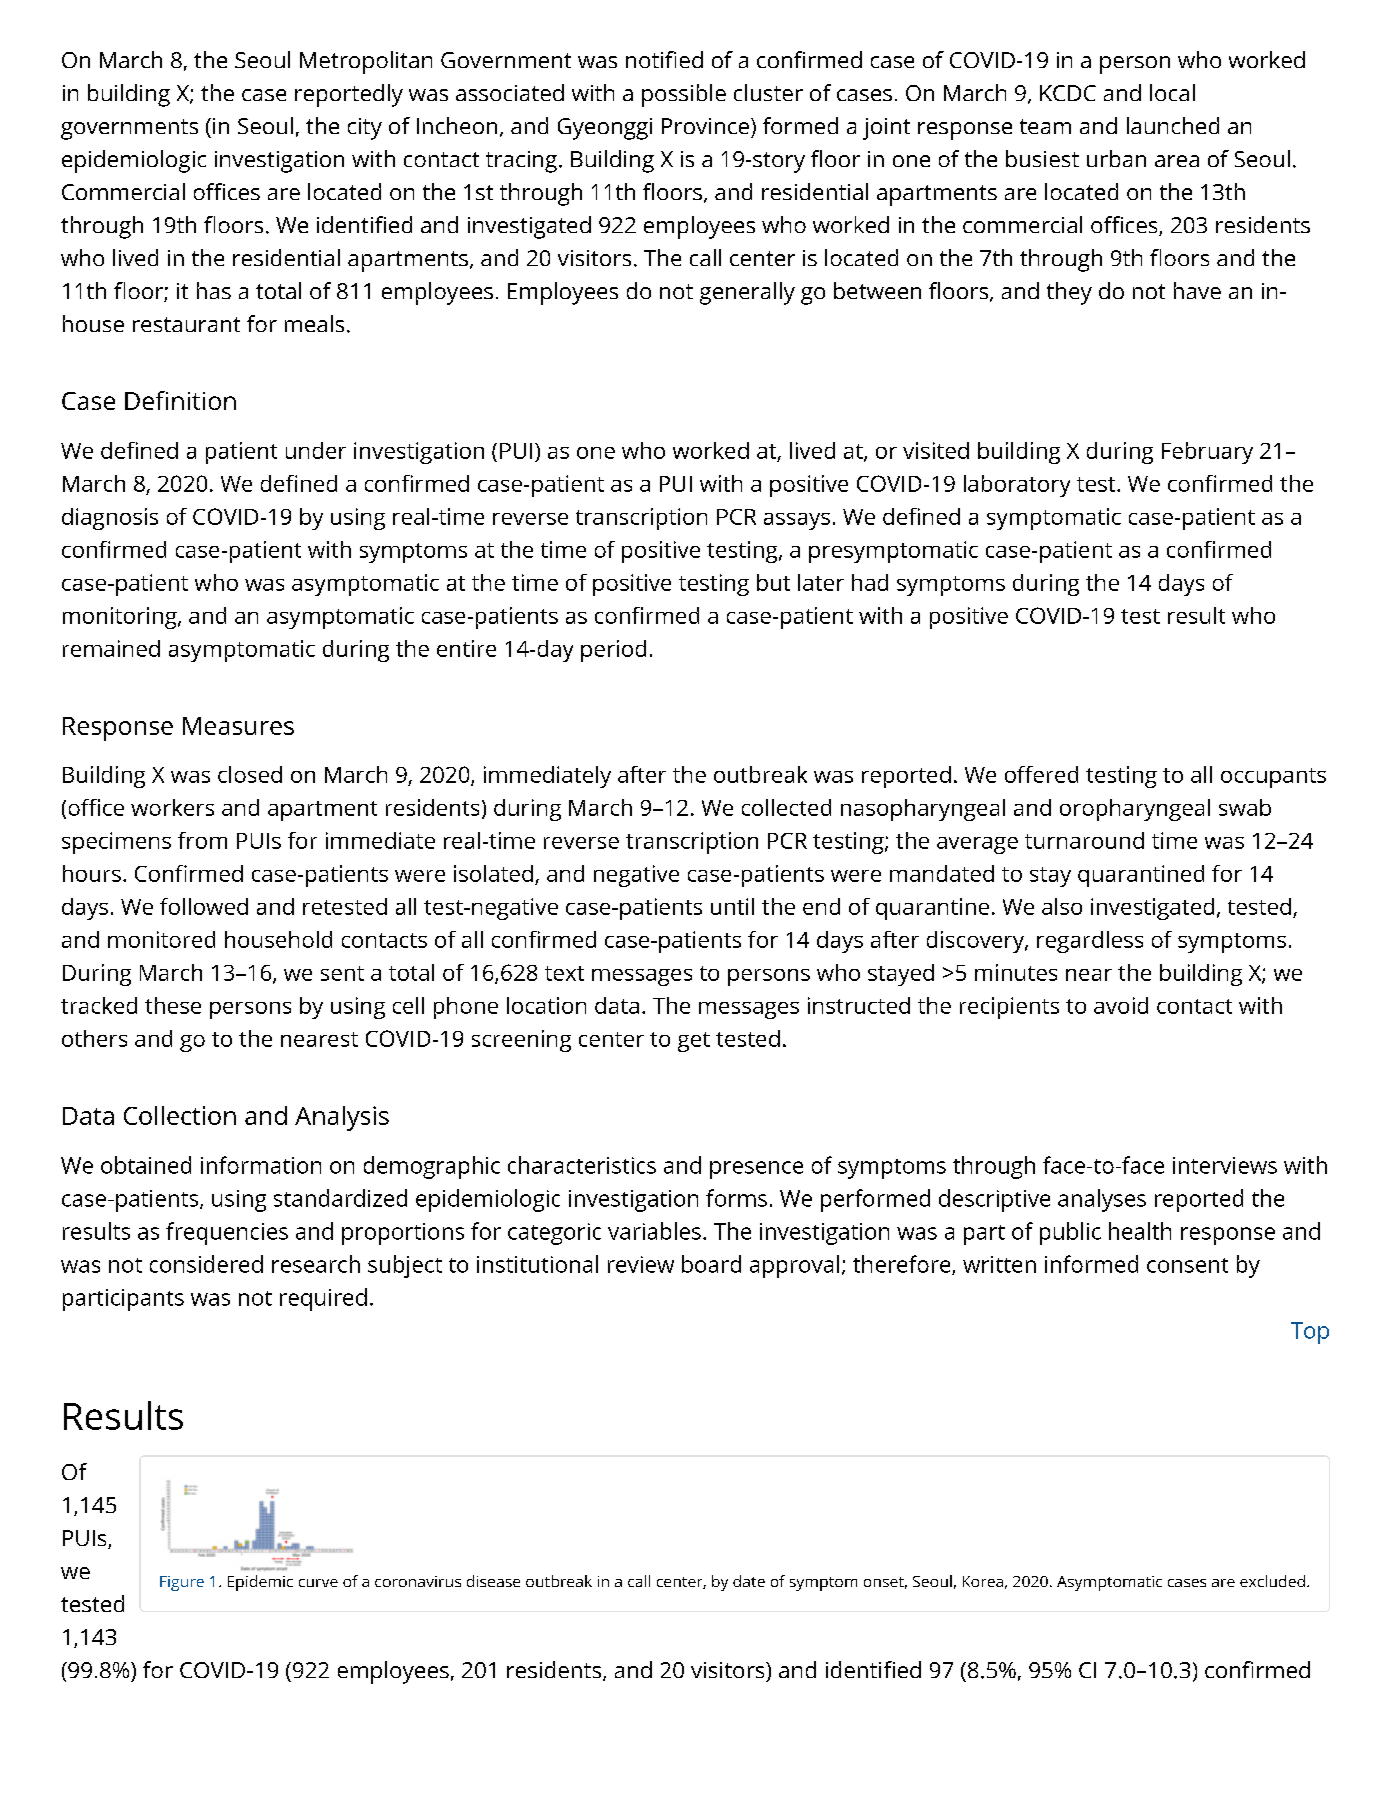  What do you see at coordinates (1140, 1231) in the screenshot?
I see `health` at bounding box center [1140, 1231].
